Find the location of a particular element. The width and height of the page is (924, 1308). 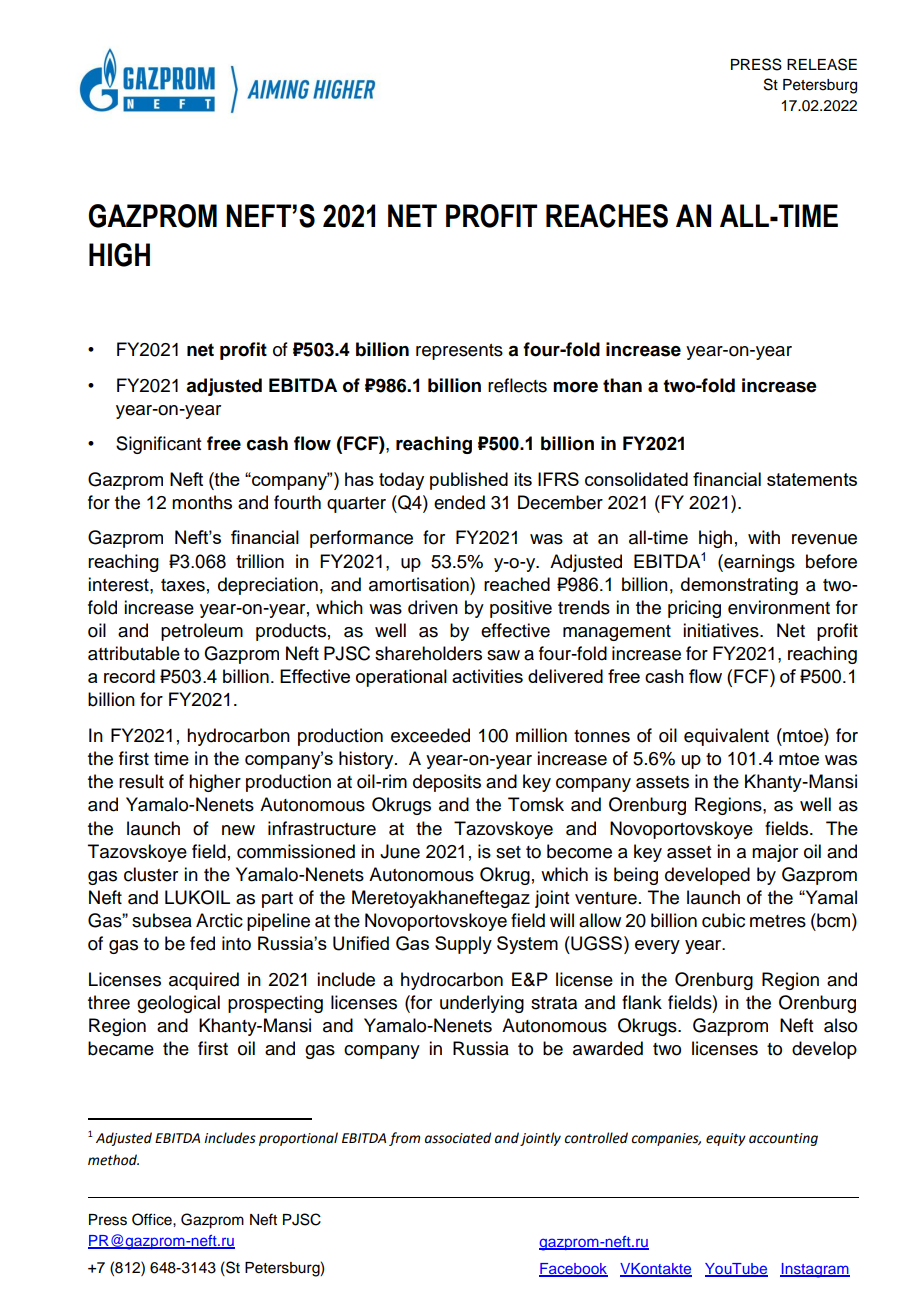

Instagram is located at coordinates (815, 1270).
